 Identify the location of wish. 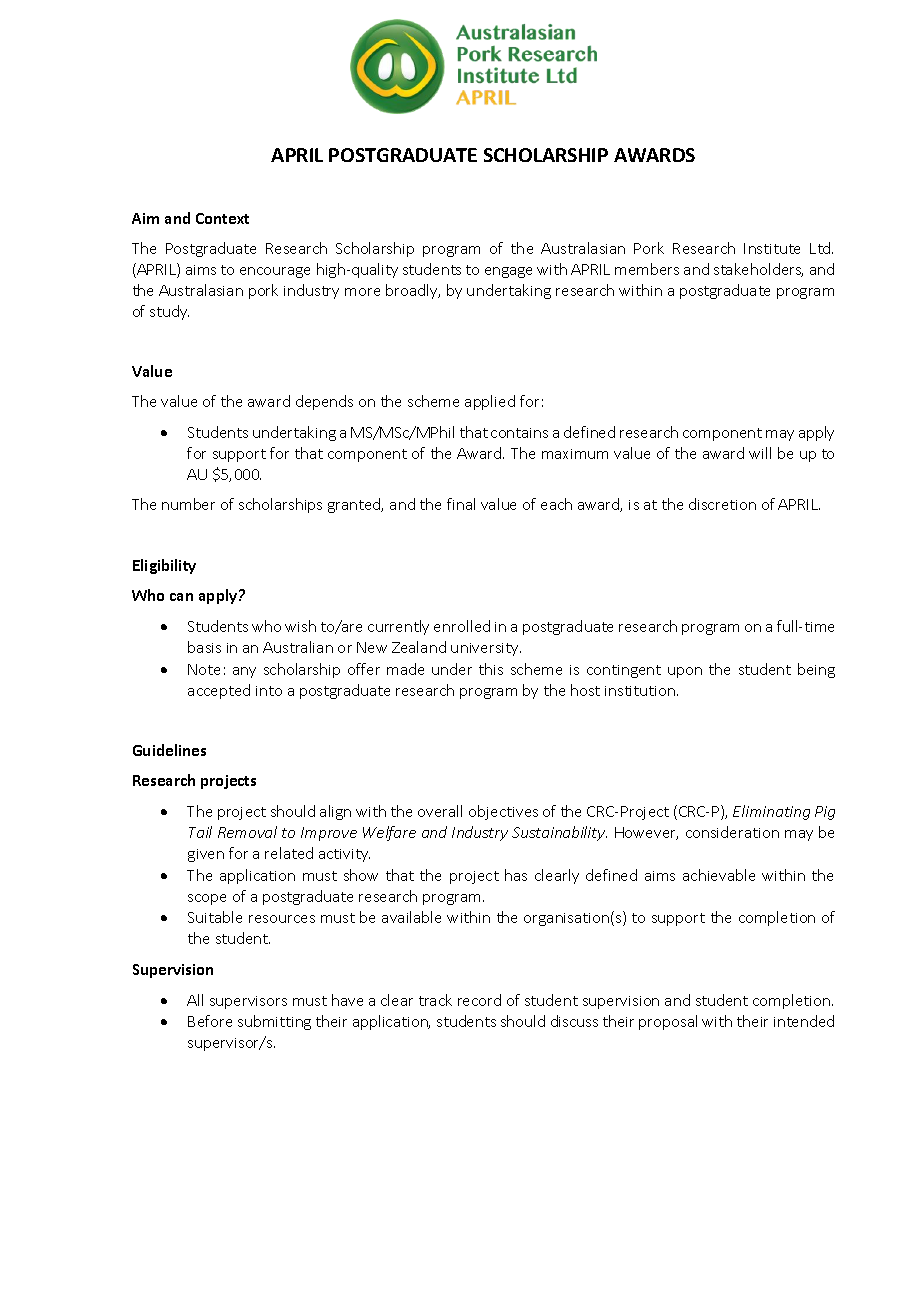
(300, 626).
